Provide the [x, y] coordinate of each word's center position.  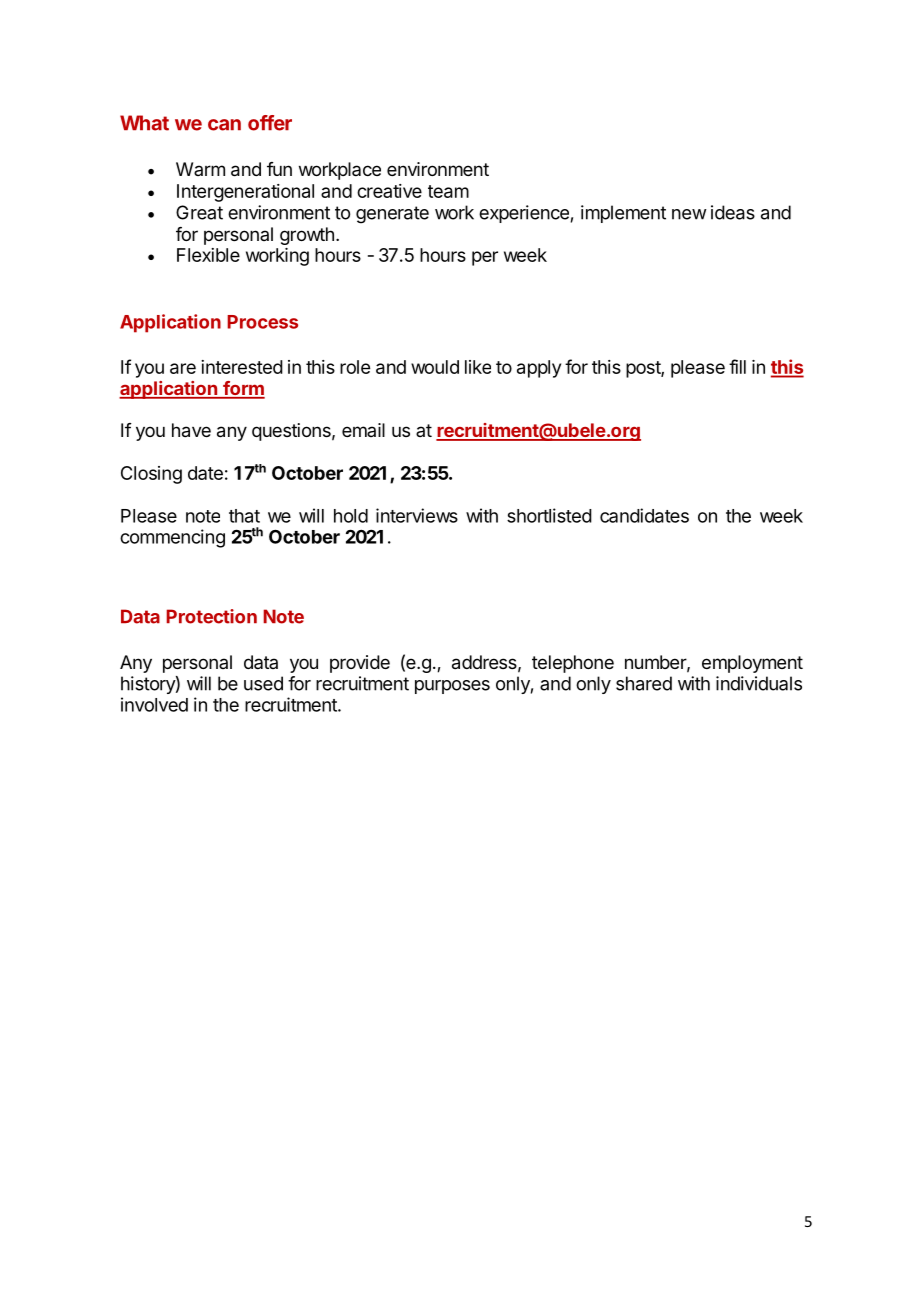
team [448, 191]
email [363, 430]
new [689, 214]
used [263, 683]
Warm [200, 169]
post [644, 369]
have [191, 430]
